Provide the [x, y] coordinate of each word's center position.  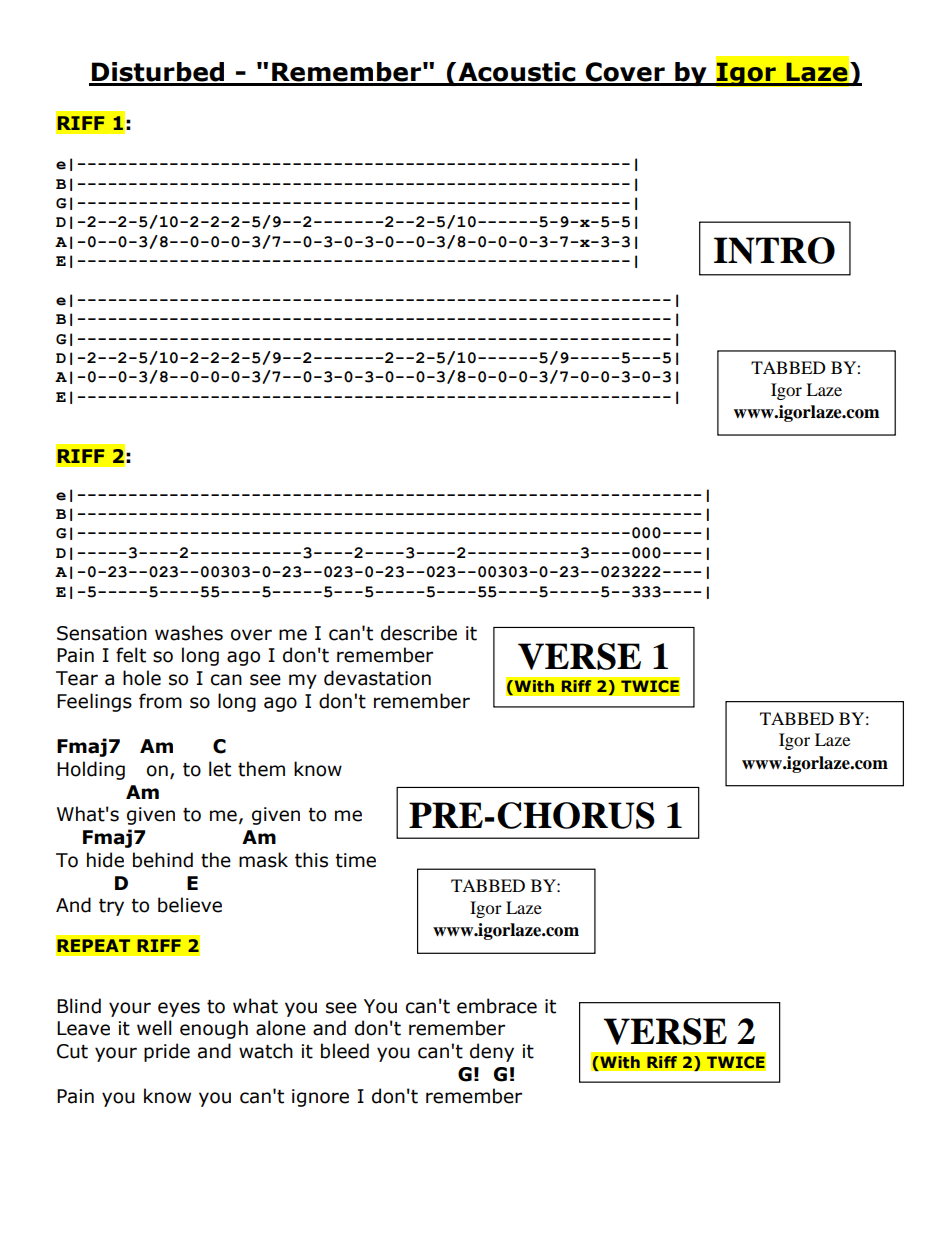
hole [142, 678]
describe [419, 633]
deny [492, 1052]
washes [189, 633]
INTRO [774, 250]
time [355, 860]
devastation [377, 678]
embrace [497, 1006]
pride [167, 1052]
